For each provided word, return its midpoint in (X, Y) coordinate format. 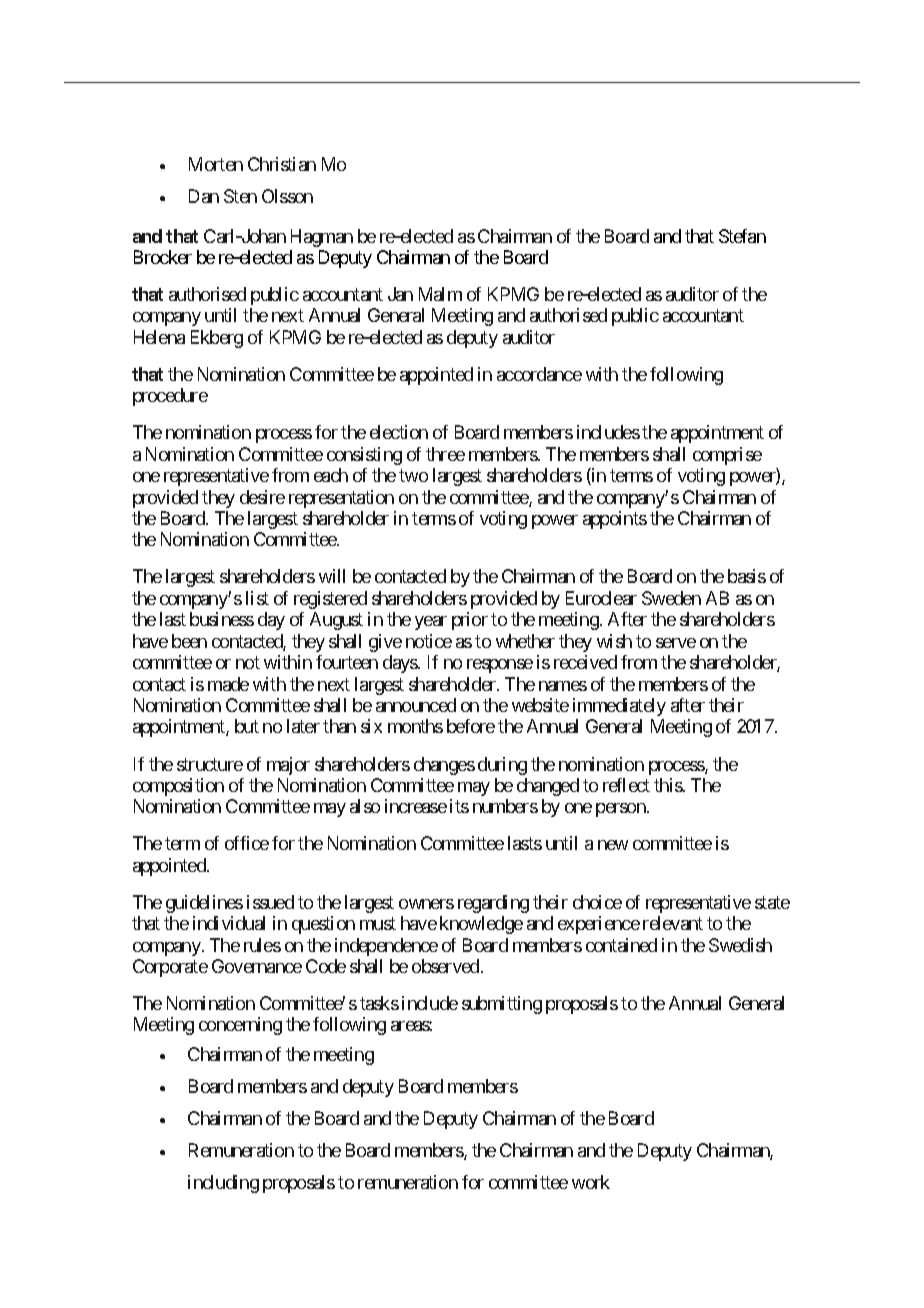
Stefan (742, 236)
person (622, 810)
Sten (240, 196)
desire (262, 497)
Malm (440, 294)
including (223, 1184)
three (445, 454)
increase (416, 806)
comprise (727, 456)
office (247, 843)
